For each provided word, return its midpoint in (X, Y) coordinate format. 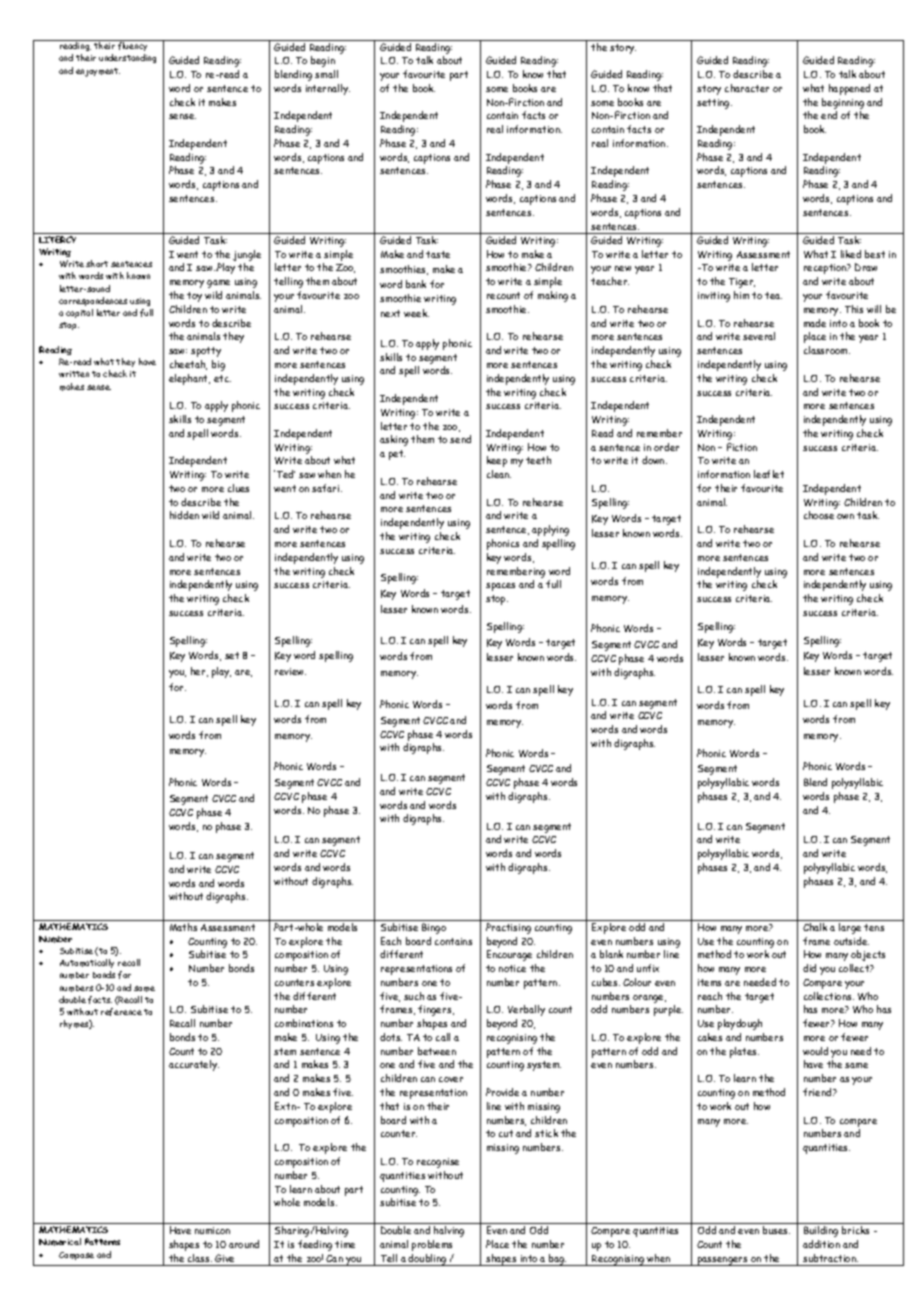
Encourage (509, 955)
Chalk (815, 927)
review (290, 671)
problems (432, 1245)
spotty (206, 352)
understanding (127, 58)
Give (224, 1258)
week (416, 313)
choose (819, 515)
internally (328, 89)
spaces (500, 587)
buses (776, 1230)
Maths (183, 927)
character (747, 88)
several (759, 336)
